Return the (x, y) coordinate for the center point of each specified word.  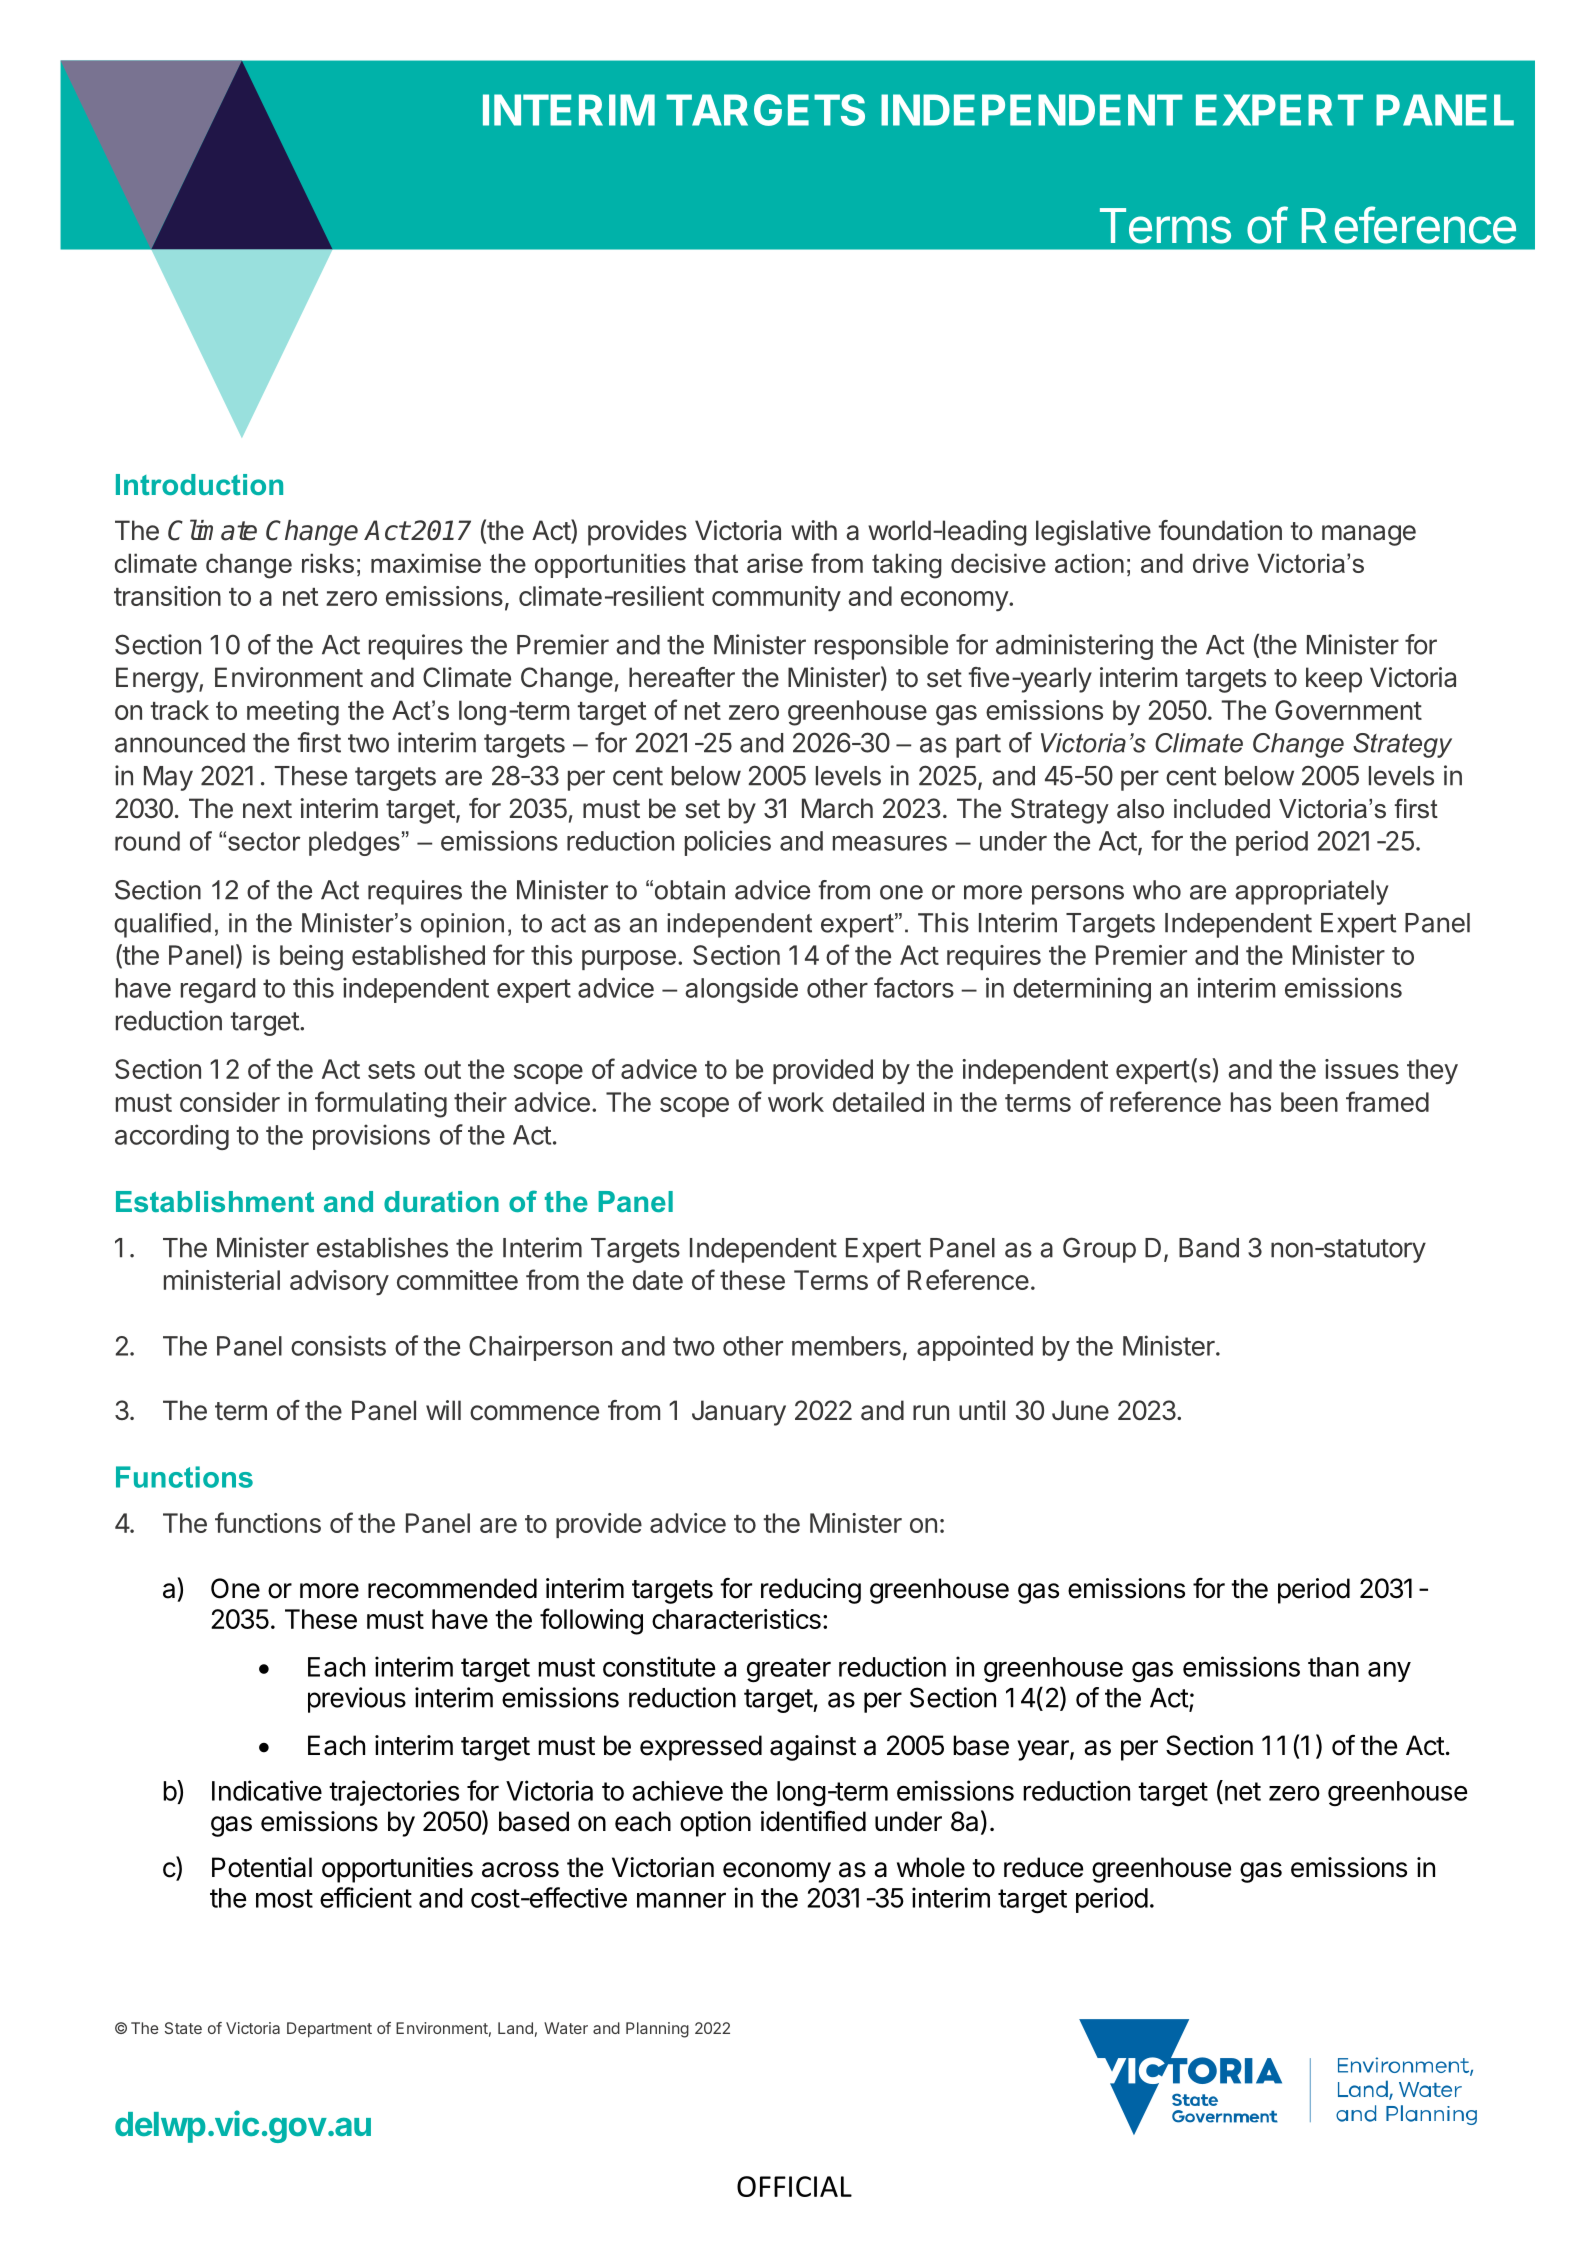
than (1333, 1667)
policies (728, 843)
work (796, 1102)
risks (328, 563)
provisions (371, 1137)
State (183, 2028)
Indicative (267, 1790)
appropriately (1311, 892)
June (1080, 1410)
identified (813, 1821)
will (443, 1410)
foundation (1220, 530)
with (814, 530)
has (1251, 1102)
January (739, 1413)
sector (264, 841)
